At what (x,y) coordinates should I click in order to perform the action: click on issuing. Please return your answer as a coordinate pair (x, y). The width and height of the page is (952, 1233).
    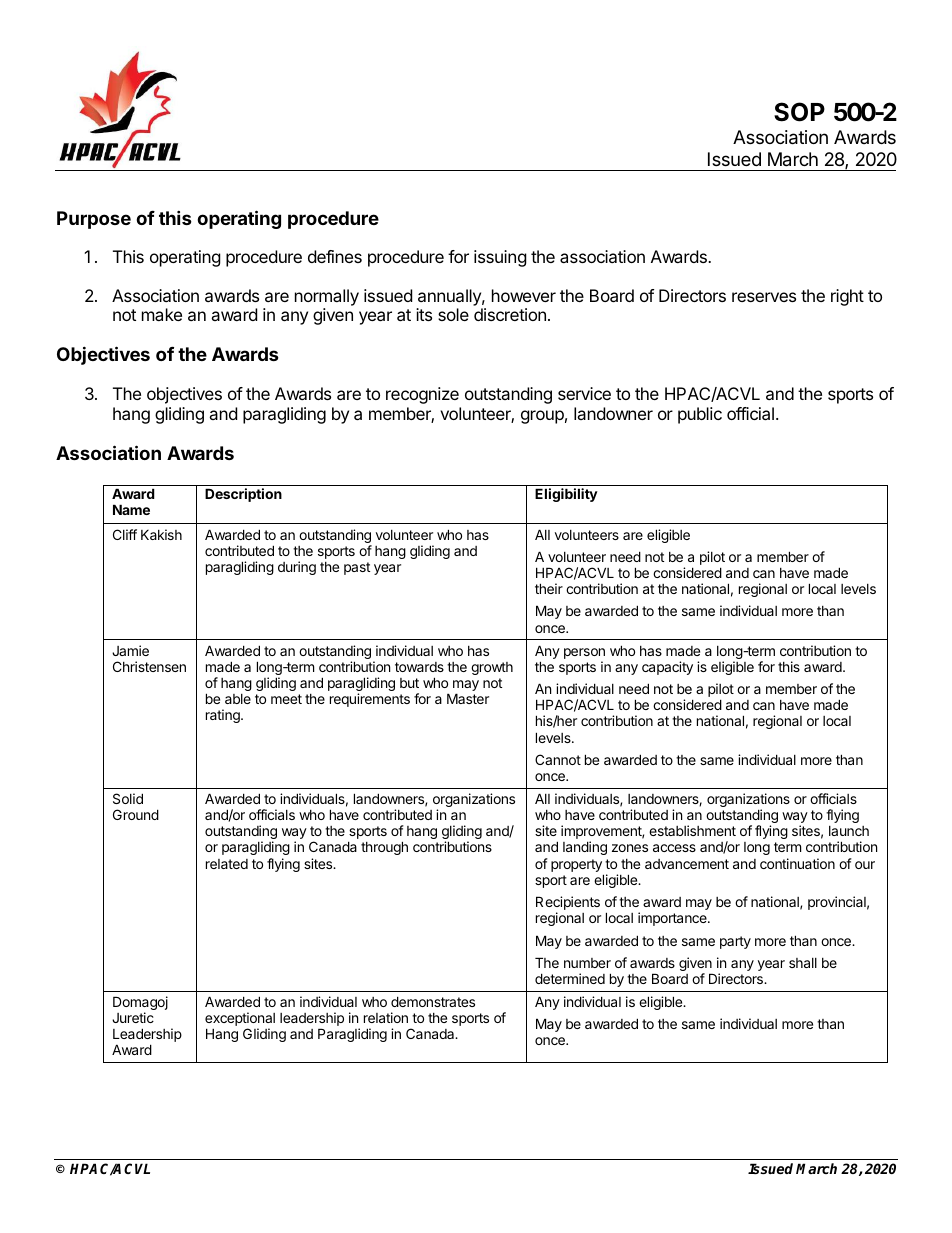
    Looking at the image, I should click on (500, 258).
